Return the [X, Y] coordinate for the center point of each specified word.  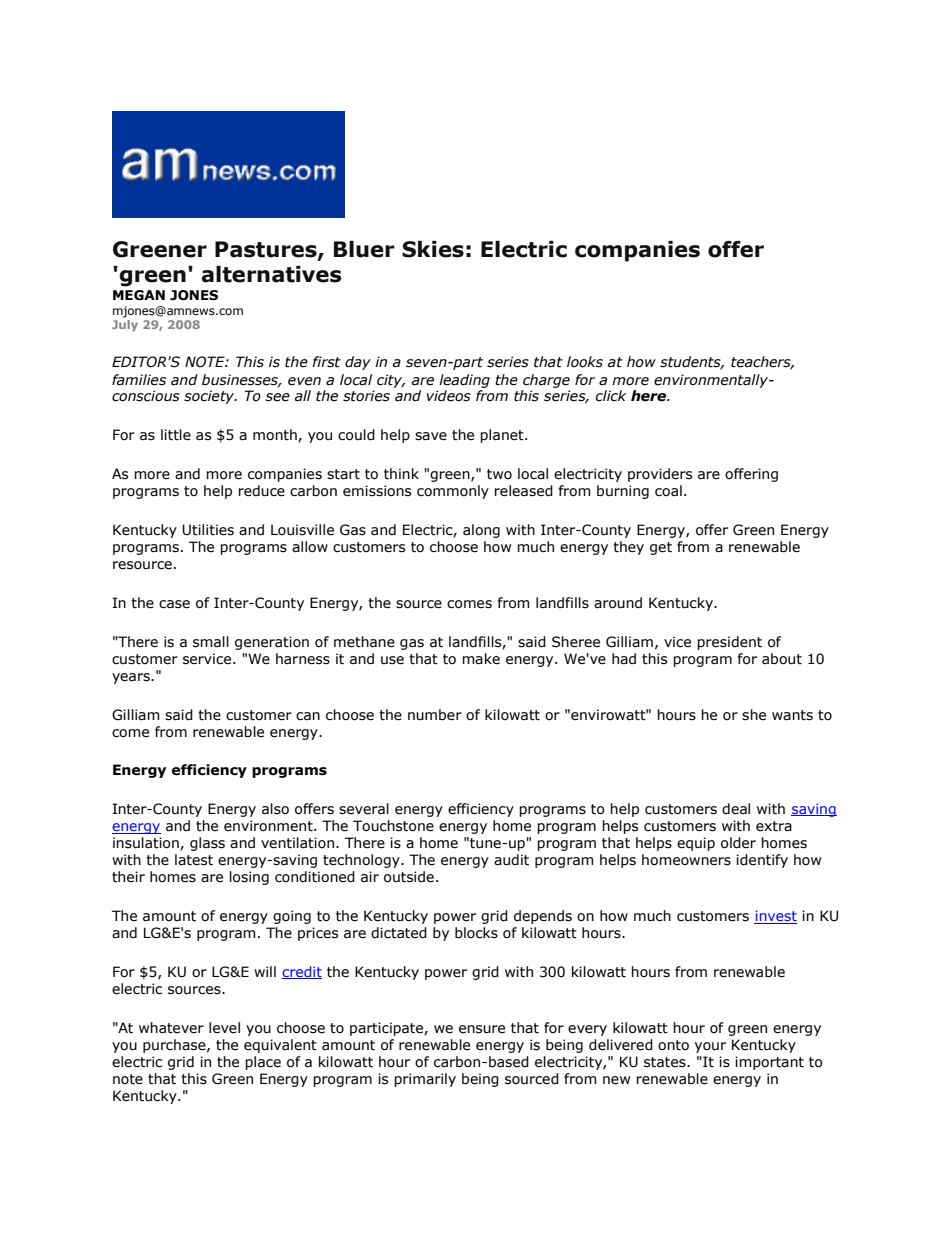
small [211, 642]
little [176, 435]
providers [660, 475]
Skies [433, 249]
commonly [453, 492]
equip [696, 844]
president [729, 643]
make [481, 659]
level [224, 1028]
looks [585, 362]
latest [194, 860]
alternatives [271, 274]
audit [511, 860]
